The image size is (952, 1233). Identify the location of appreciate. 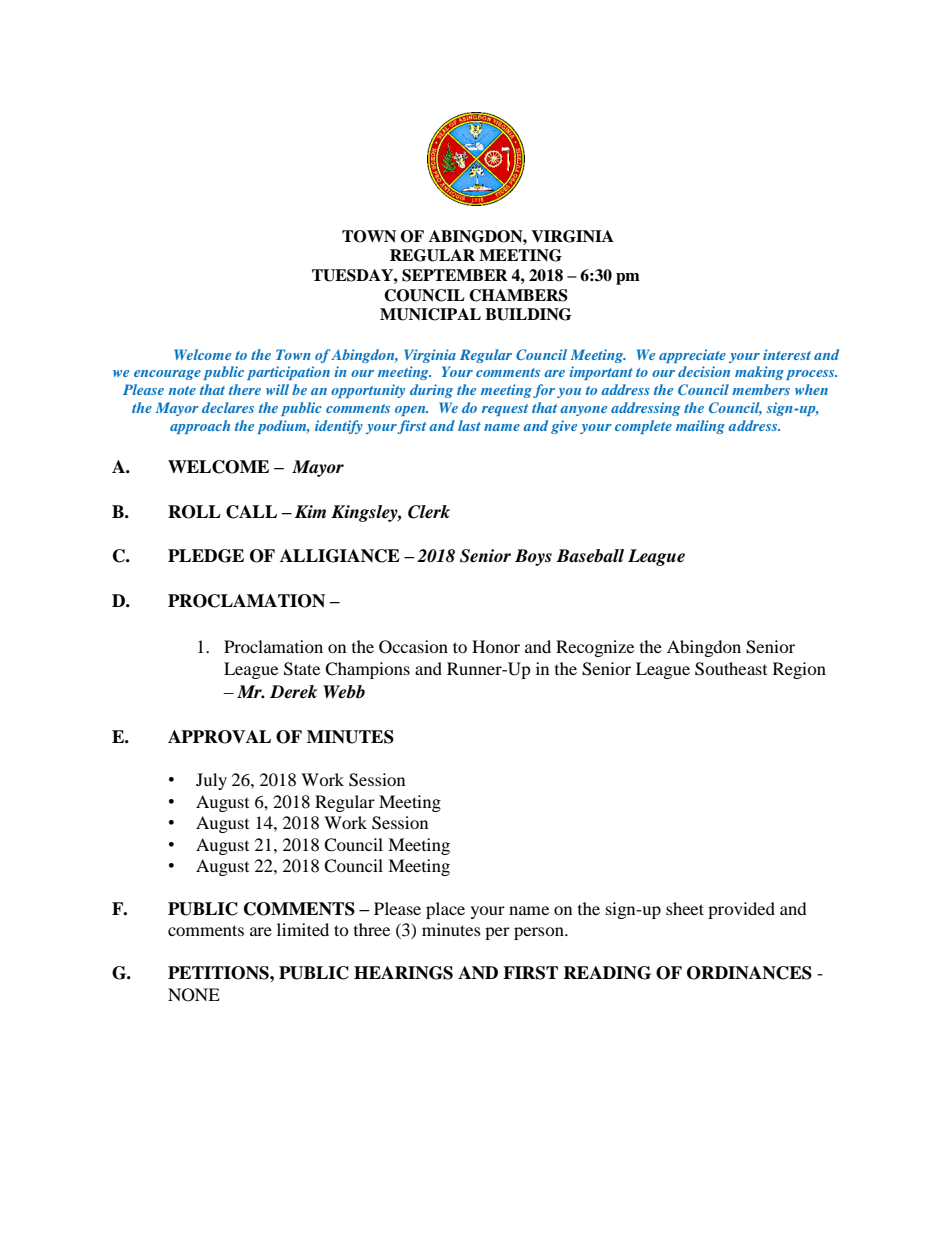
(692, 356).
